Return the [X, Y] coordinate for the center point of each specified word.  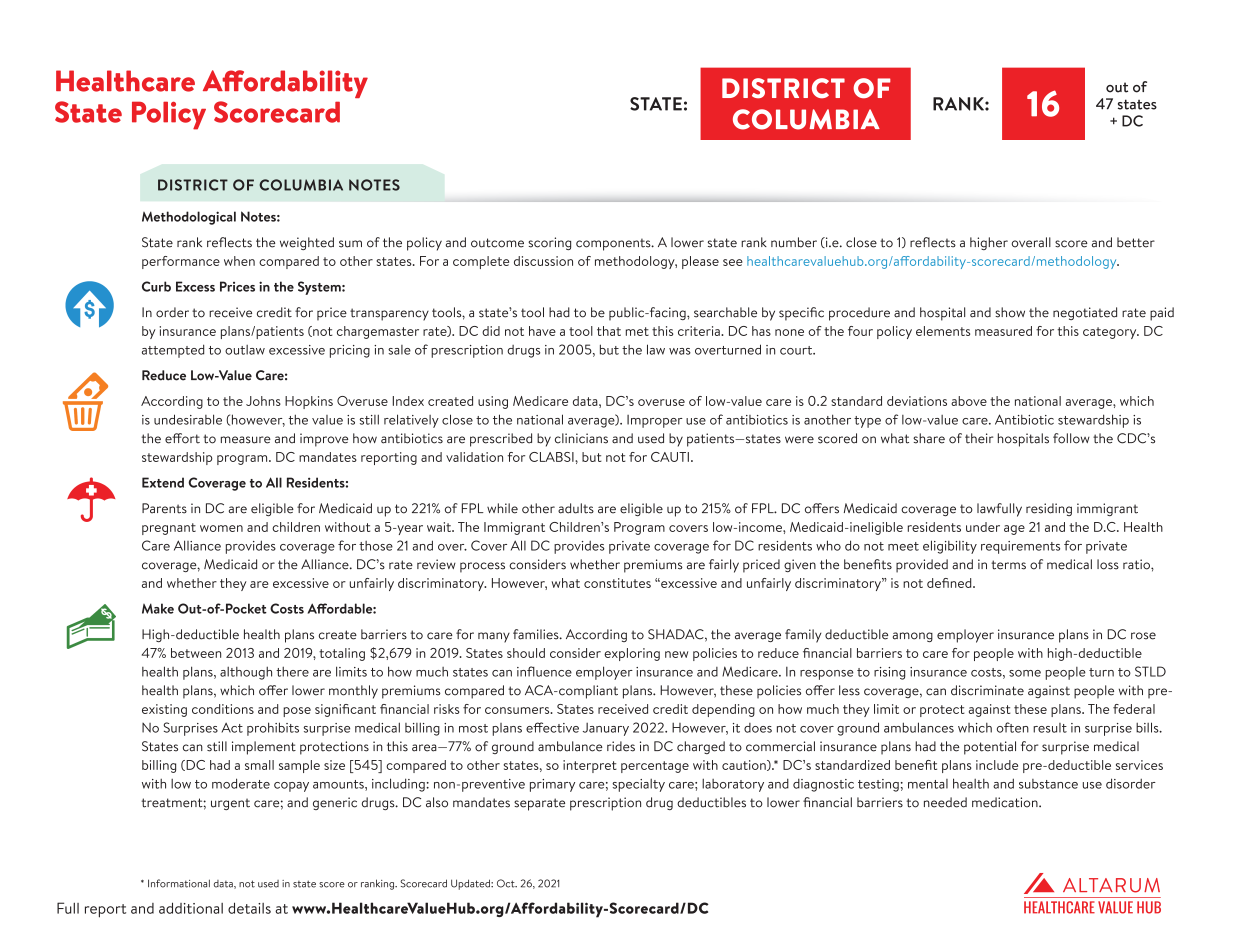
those [376, 546]
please [700, 262]
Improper [655, 421]
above [969, 401]
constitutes [617, 583]
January [606, 729]
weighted [307, 243]
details [249, 908]
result [1050, 728]
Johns [263, 401]
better [1136, 242]
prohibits [273, 729]
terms [1008, 565]
